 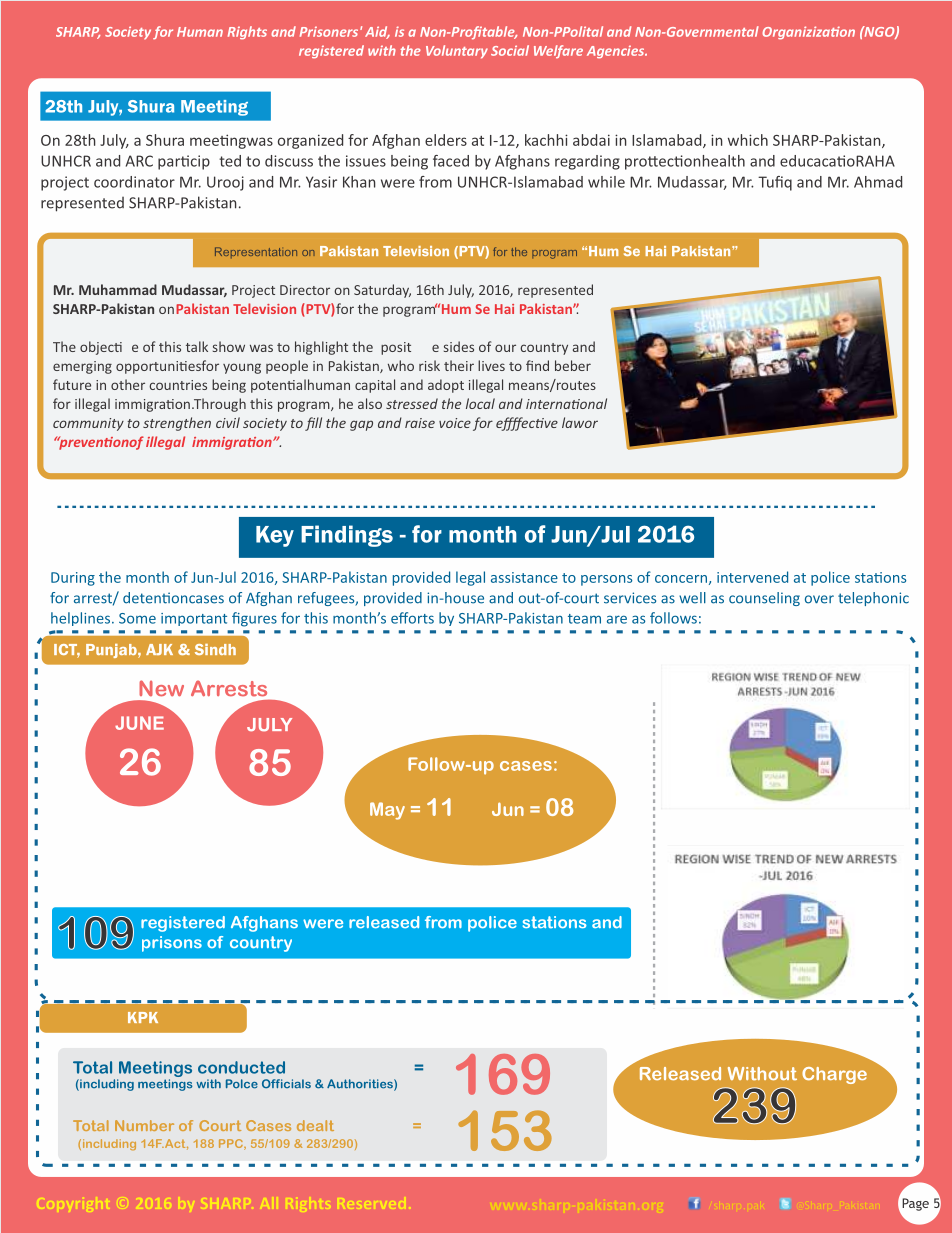 What do you see at coordinates (455, 423) in the screenshot?
I see `voice` at bounding box center [455, 423].
